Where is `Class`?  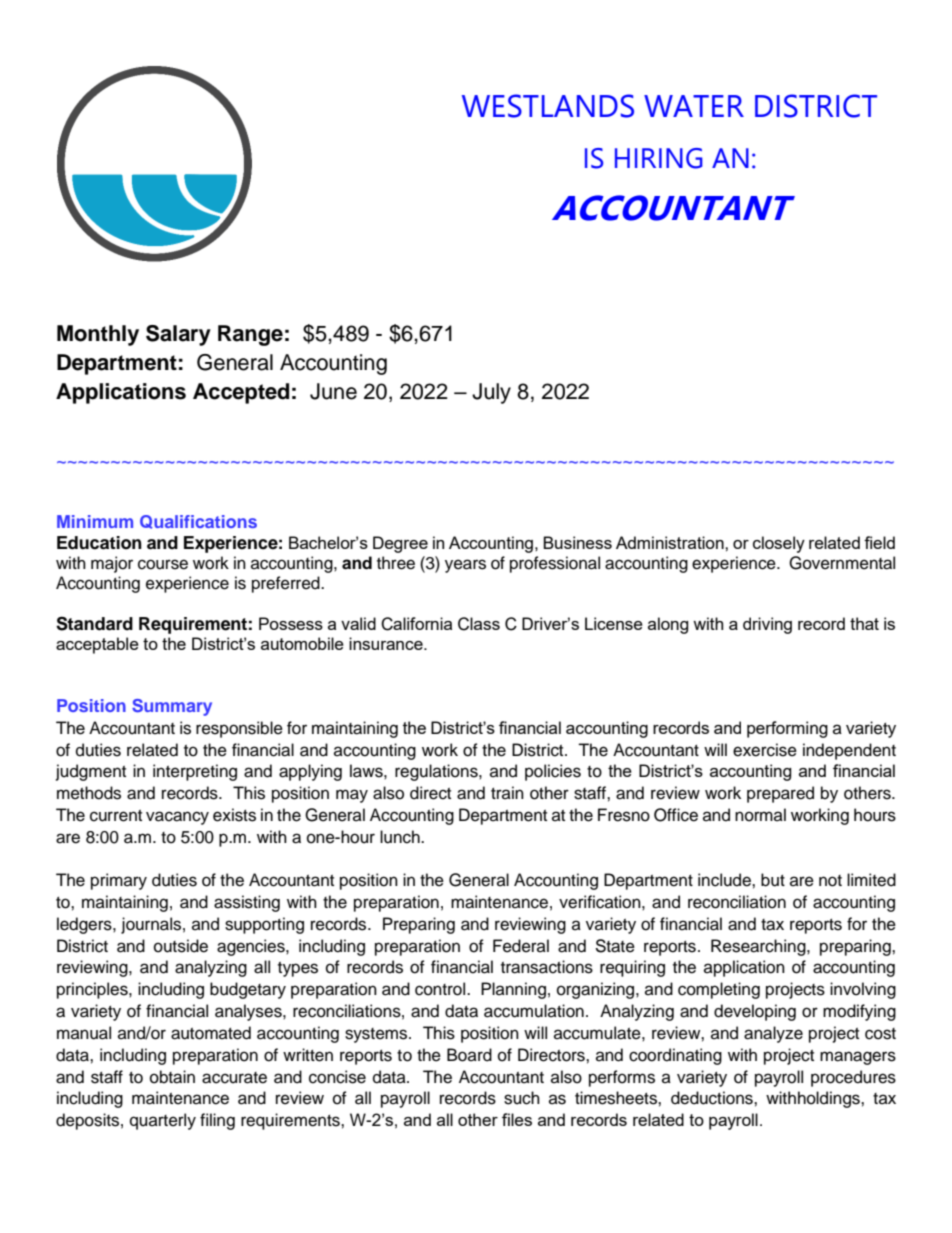
Class is located at coordinates (479, 624).
